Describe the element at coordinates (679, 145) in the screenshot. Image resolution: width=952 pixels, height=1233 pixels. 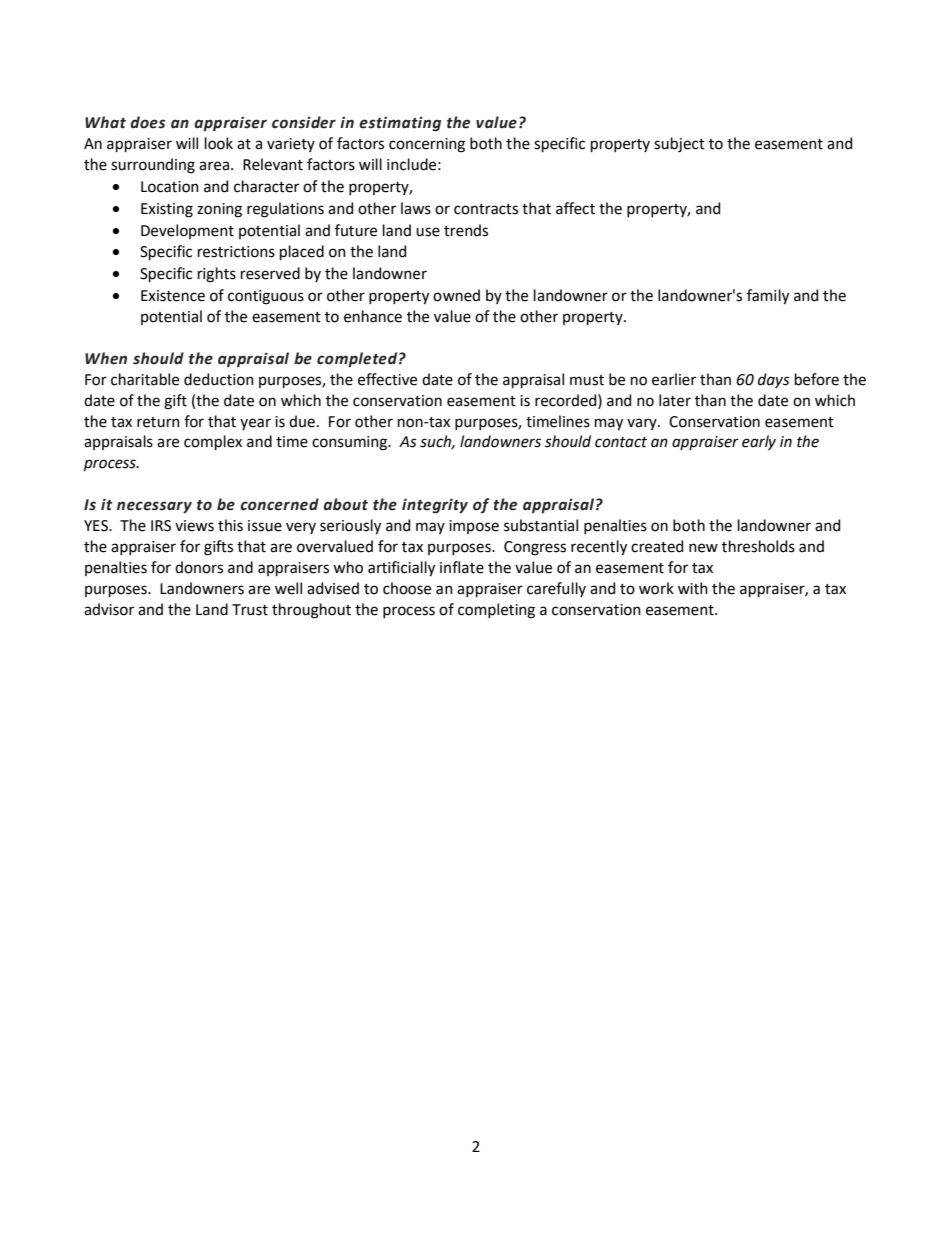
I see `subject` at that location.
